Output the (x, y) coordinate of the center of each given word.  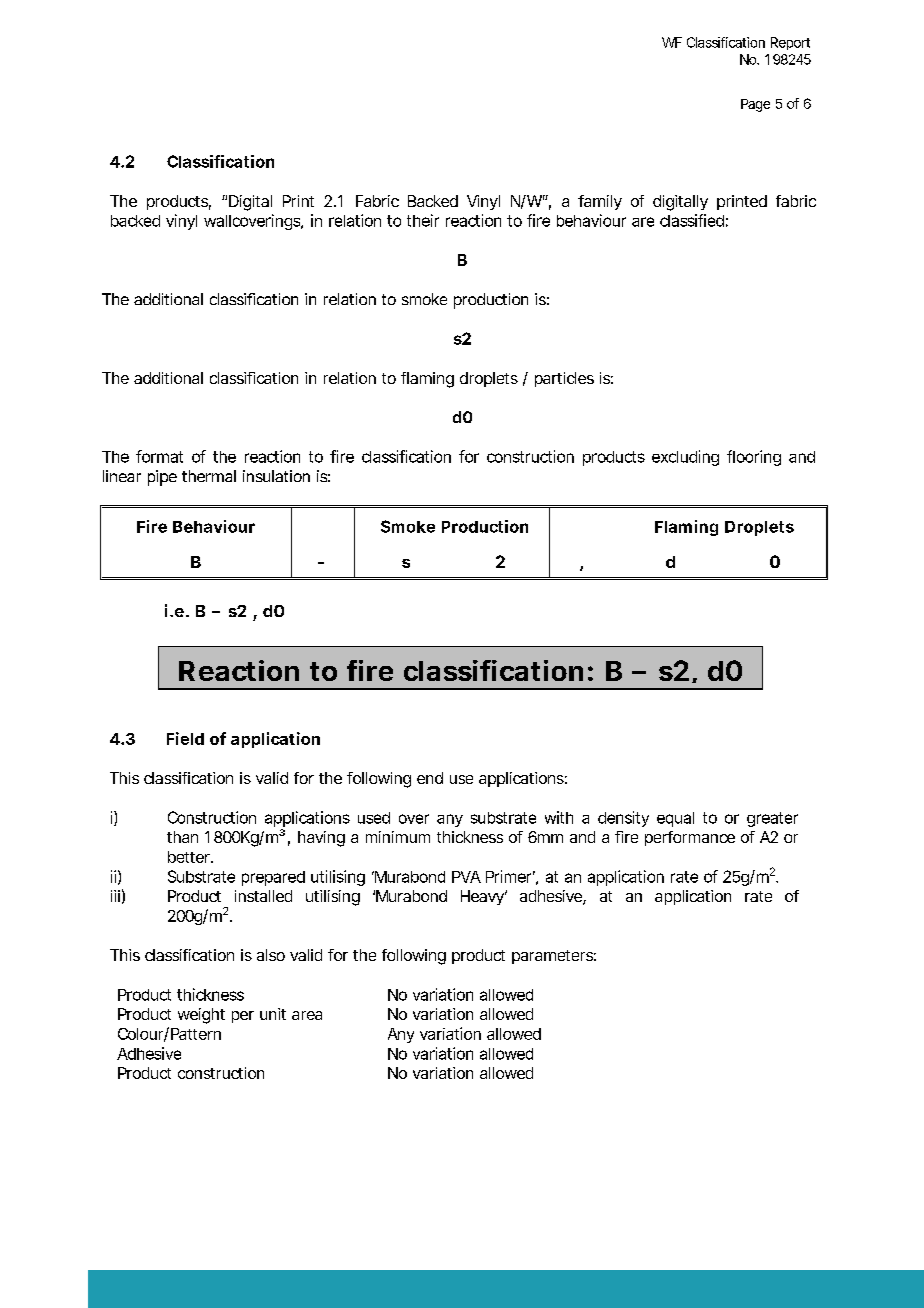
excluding (685, 458)
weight (201, 1016)
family (600, 202)
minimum (398, 837)
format (159, 456)
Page (755, 105)
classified (692, 220)
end (430, 778)
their (423, 220)
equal (675, 819)
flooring (754, 458)
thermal (209, 476)
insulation (276, 476)
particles (564, 379)
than (182, 837)
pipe (162, 478)
